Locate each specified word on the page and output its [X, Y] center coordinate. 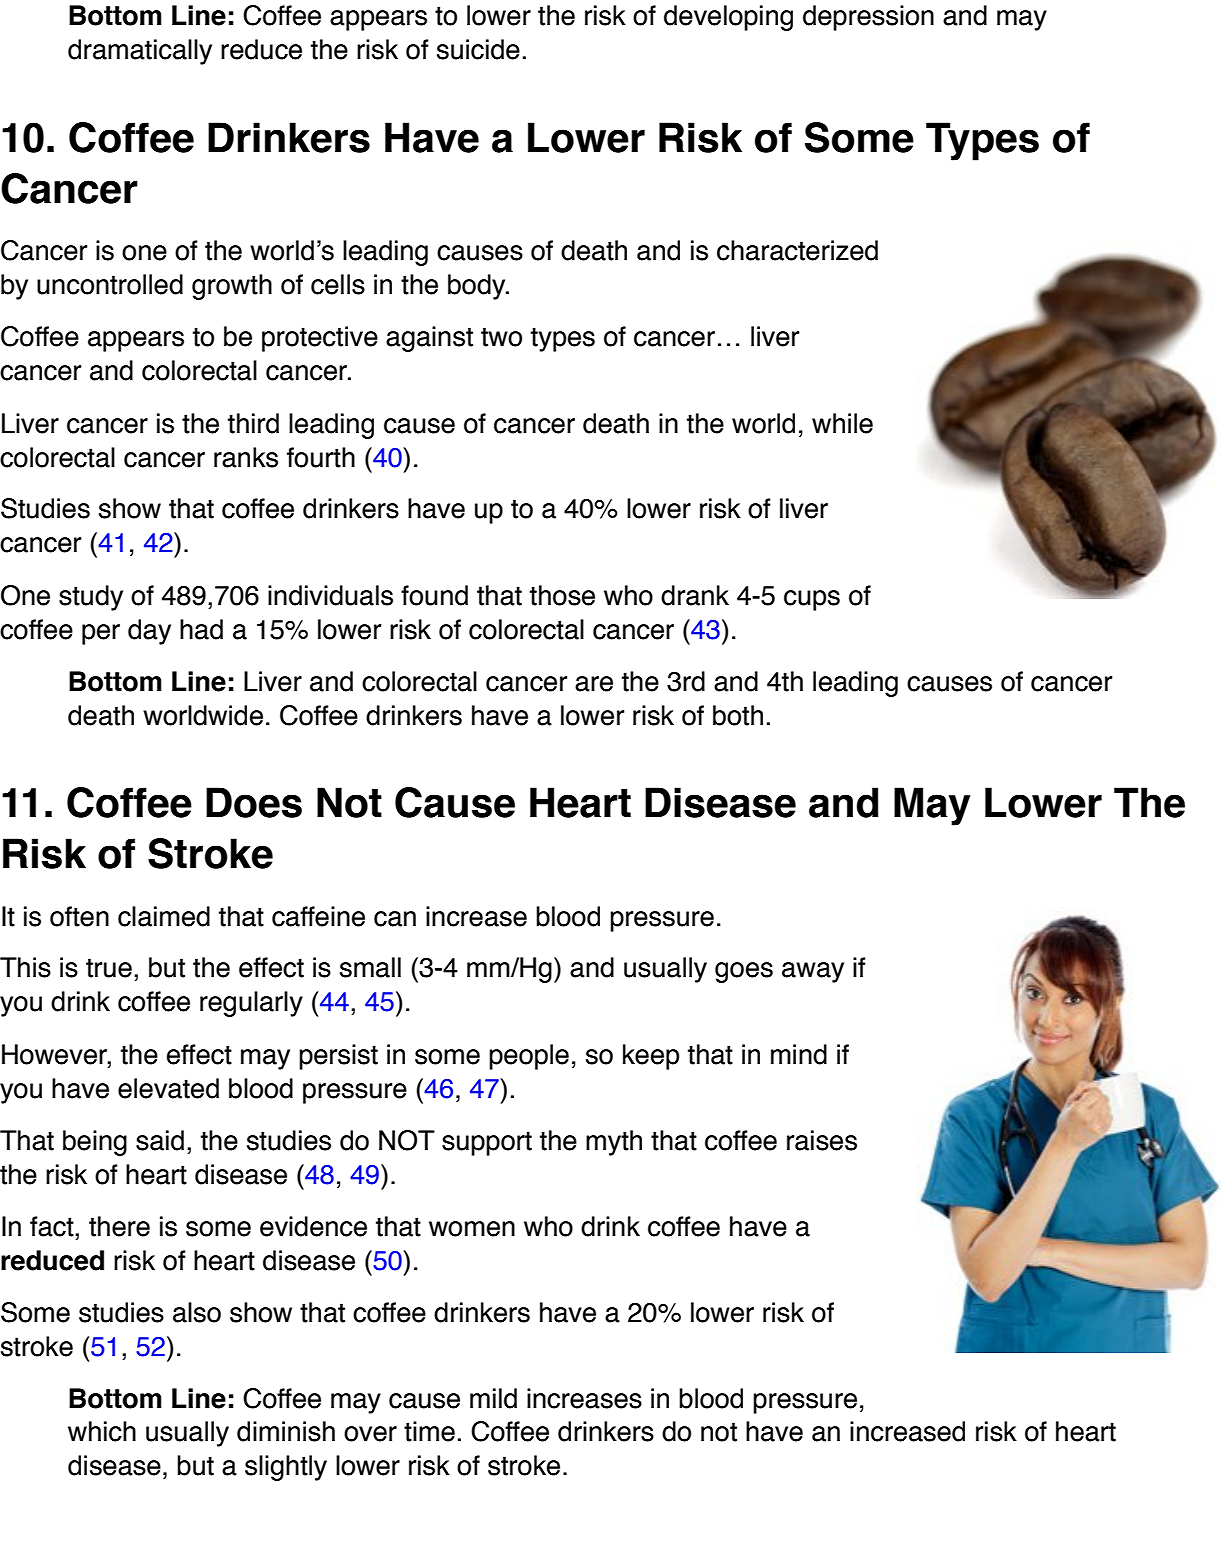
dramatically [140, 52]
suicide [478, 49]
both [738, 715]
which [102, 1431]
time [429, 1431]
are [594, 684]
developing [728, 18]
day [149, 632]
